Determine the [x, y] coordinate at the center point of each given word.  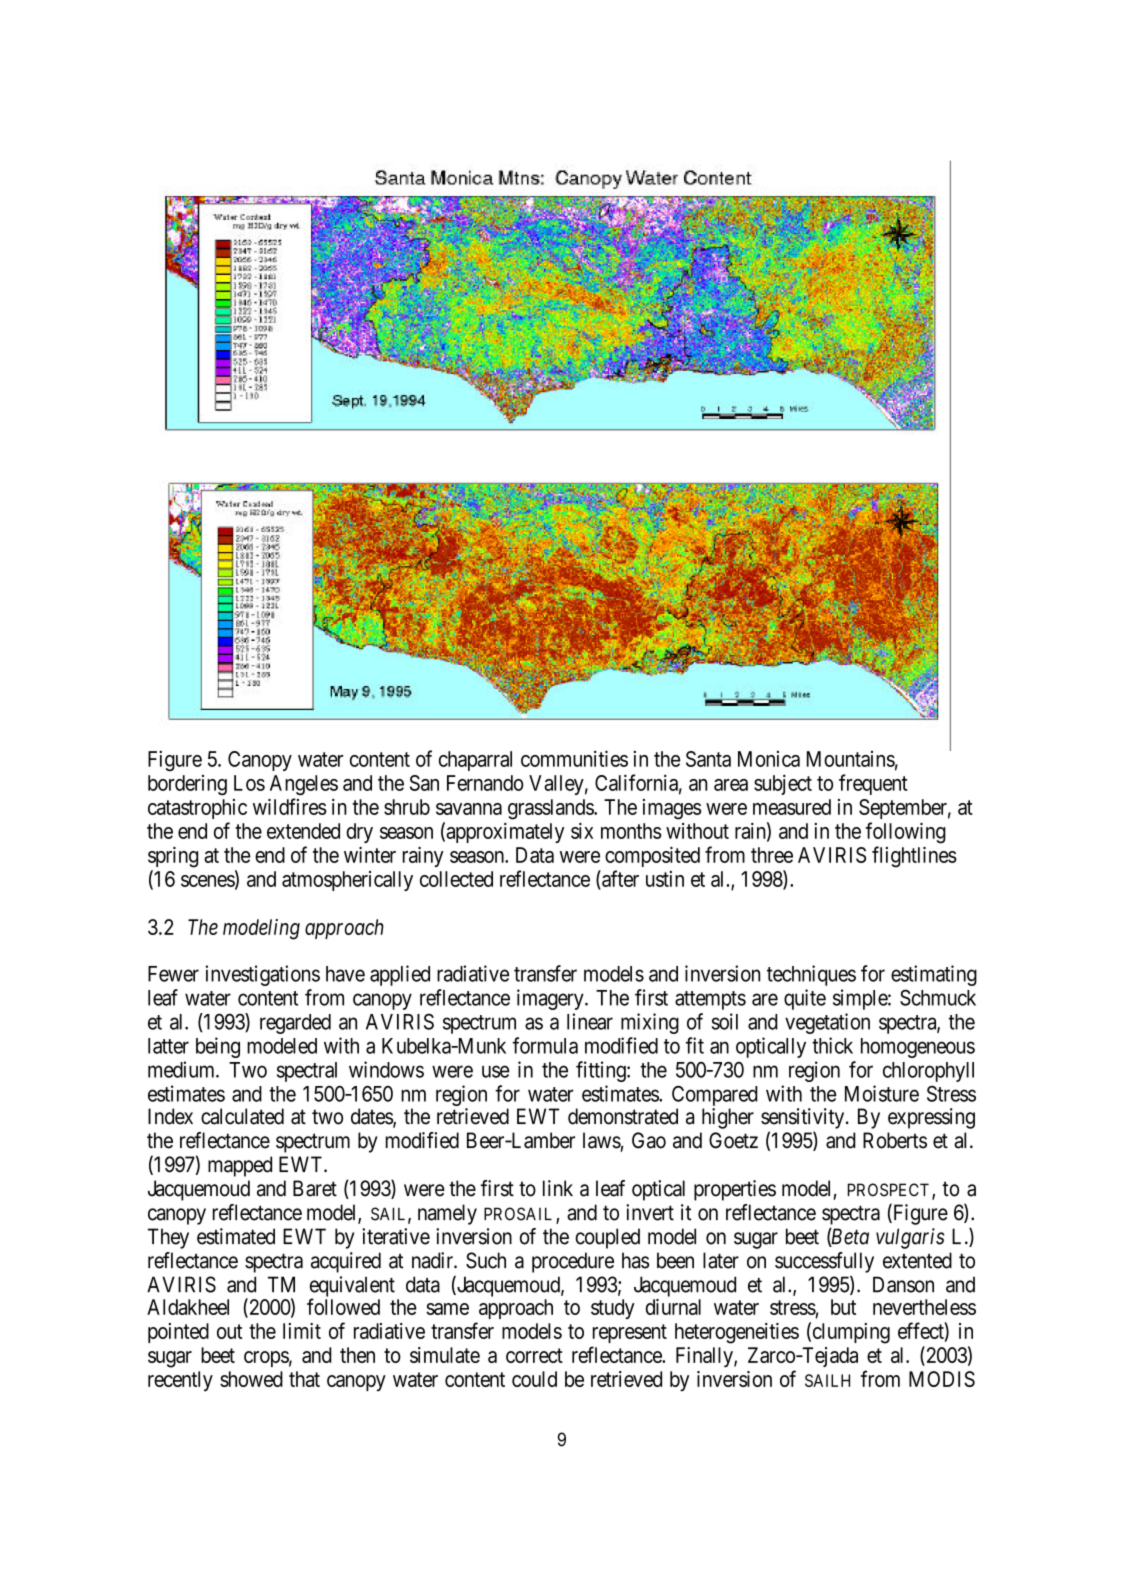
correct [534, 1355]
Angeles [304, 785]
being [218, 1047]
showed [251, 1379]
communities [574, 758]
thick [832, 1045]
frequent [873, 784]
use [495, 1071]
